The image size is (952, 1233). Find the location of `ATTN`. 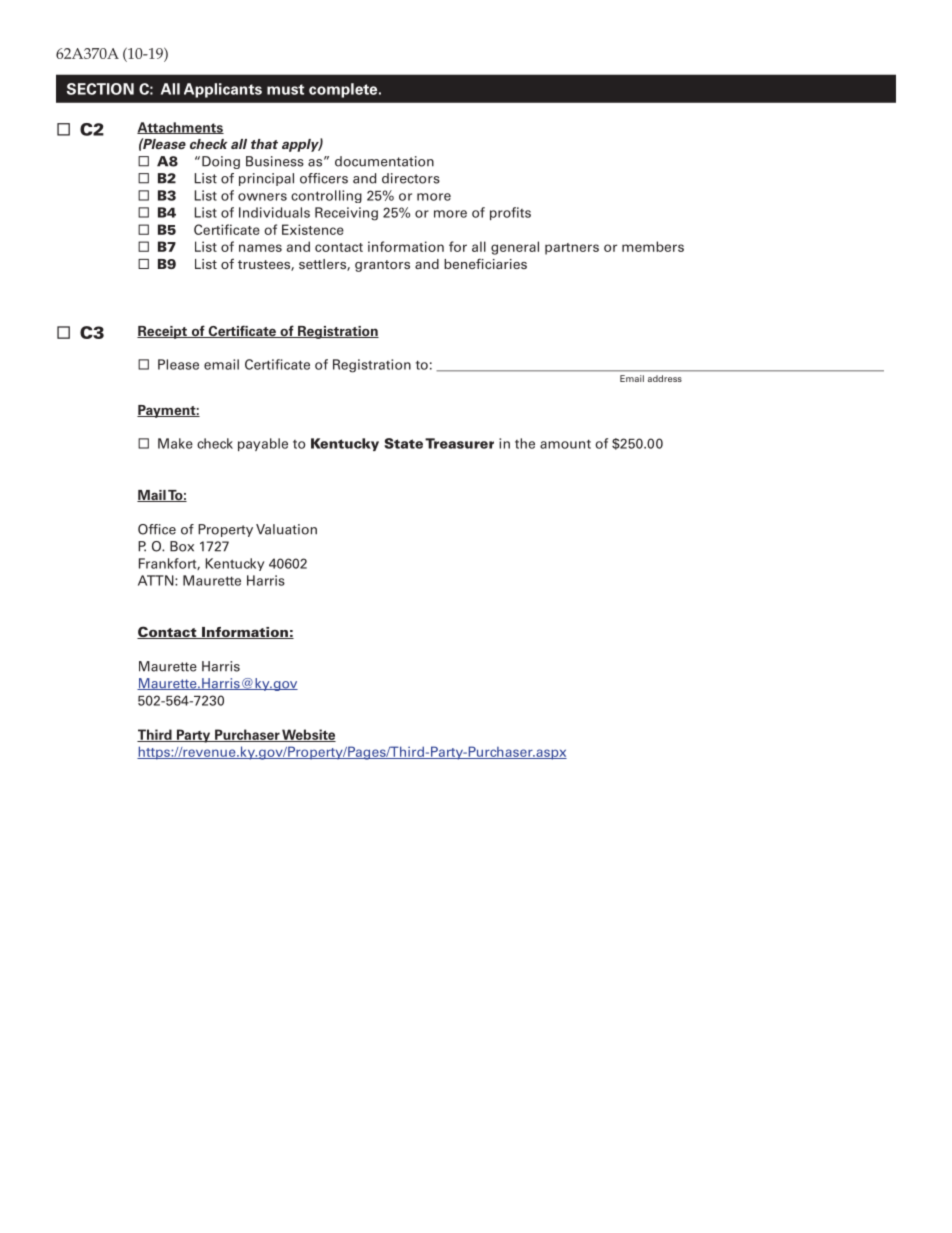

ATTN is located at coordinates (157, 580).
